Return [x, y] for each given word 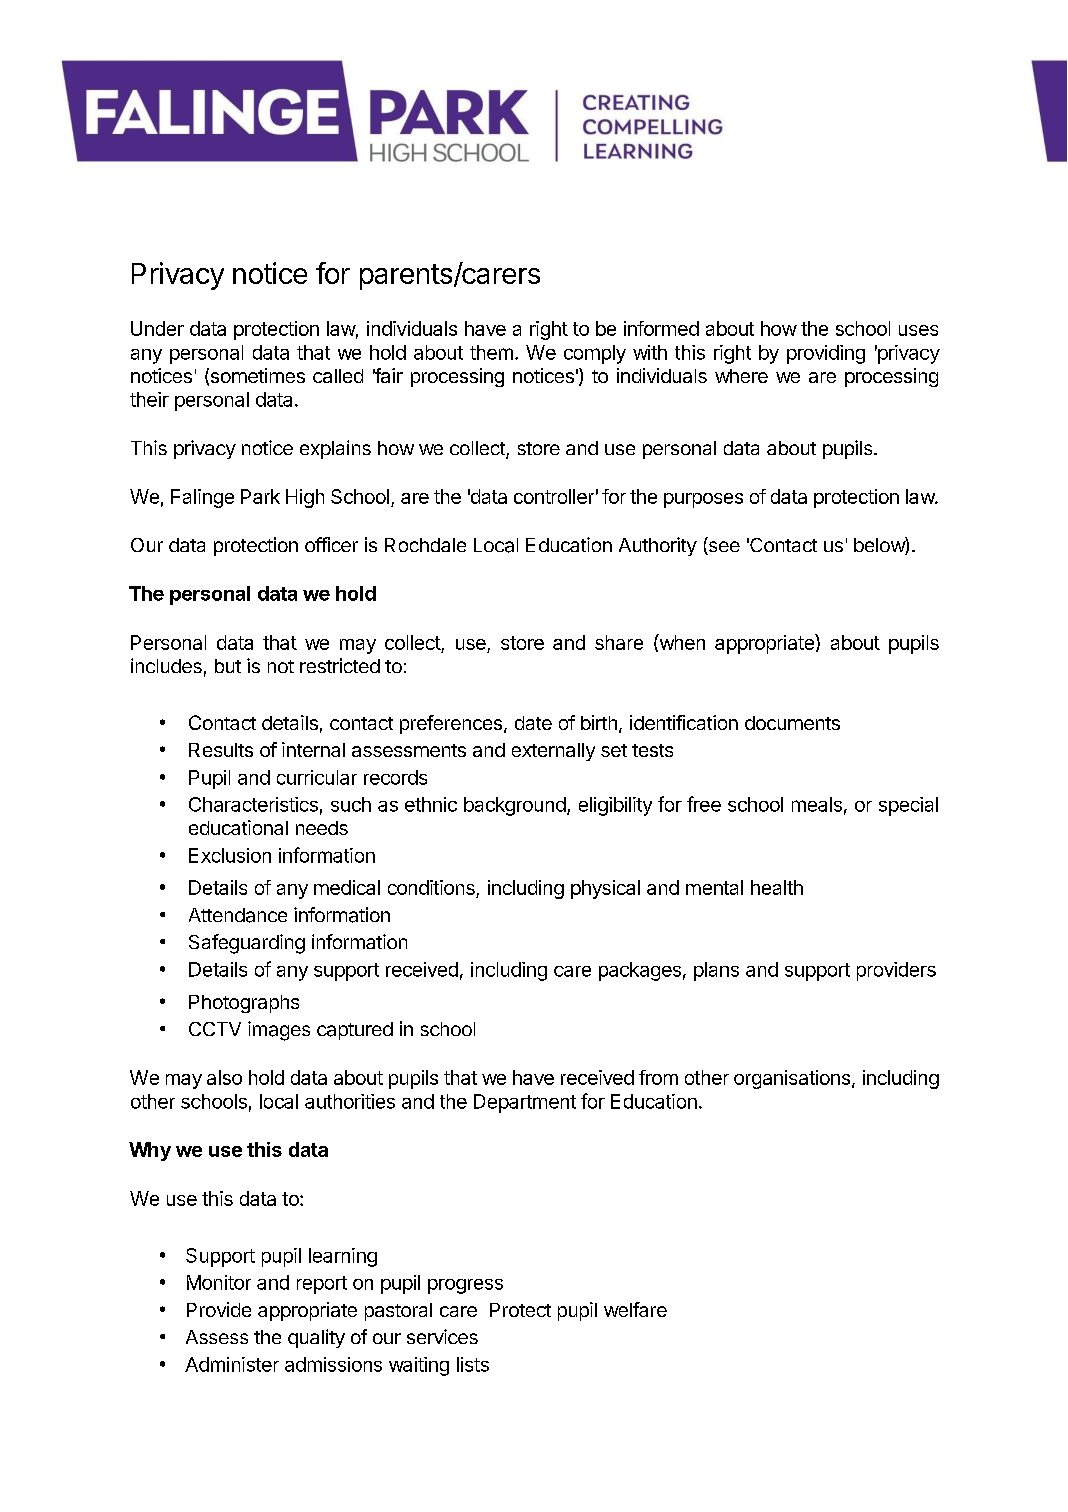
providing [826, 354]
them [491, 352]
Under [157, 328]
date [533, 723]
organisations [793, 1079]
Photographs [244, 1004]
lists [473, 1364]
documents [792, 723]
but [228, 666]
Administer [232, 1364]
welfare [635, 1309]
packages [640, 971]
